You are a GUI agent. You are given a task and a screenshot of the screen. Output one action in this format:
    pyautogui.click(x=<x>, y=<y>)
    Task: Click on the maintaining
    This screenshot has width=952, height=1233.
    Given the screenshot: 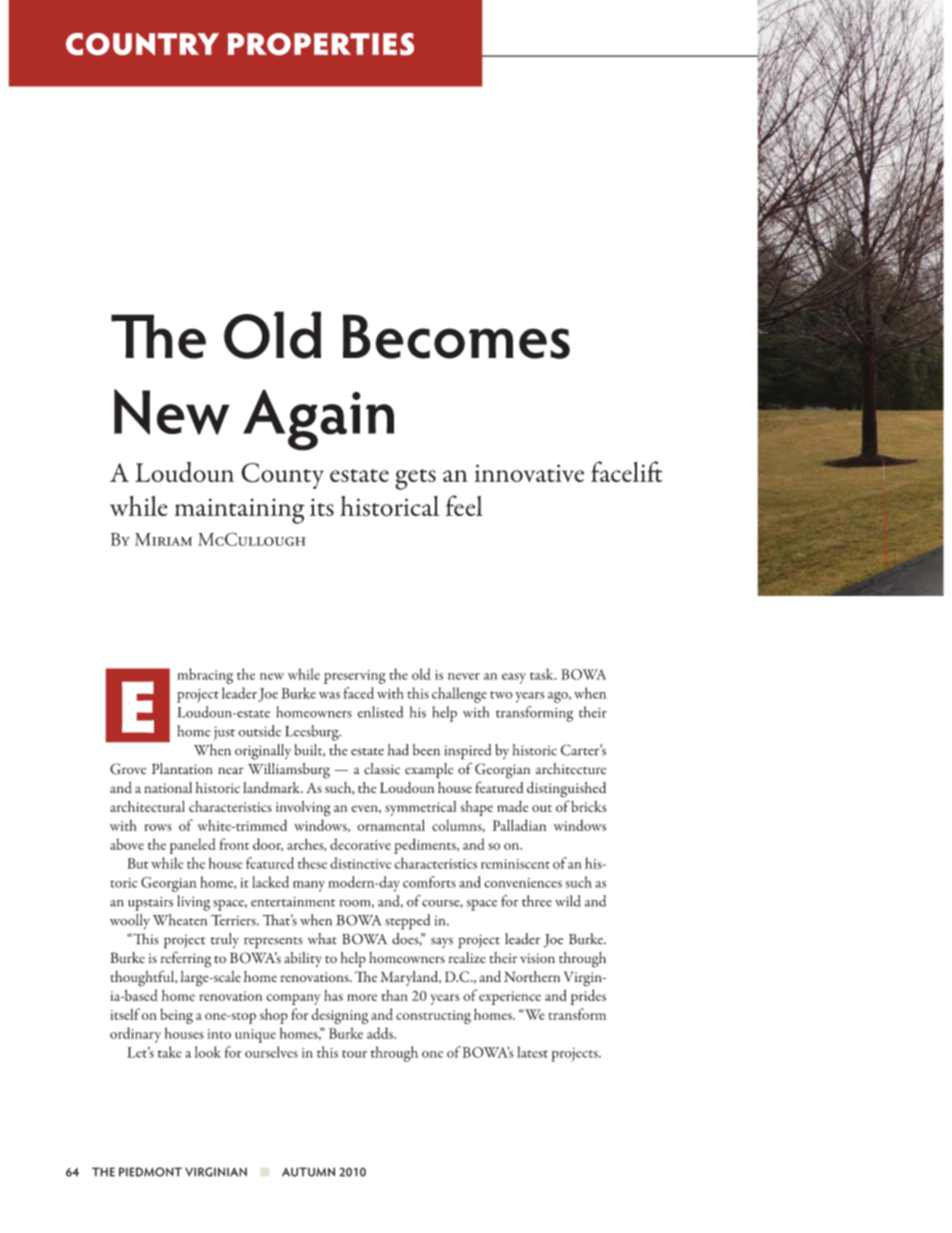 What is the action you would take?
    pyautogui.click(x=240, y=511)
